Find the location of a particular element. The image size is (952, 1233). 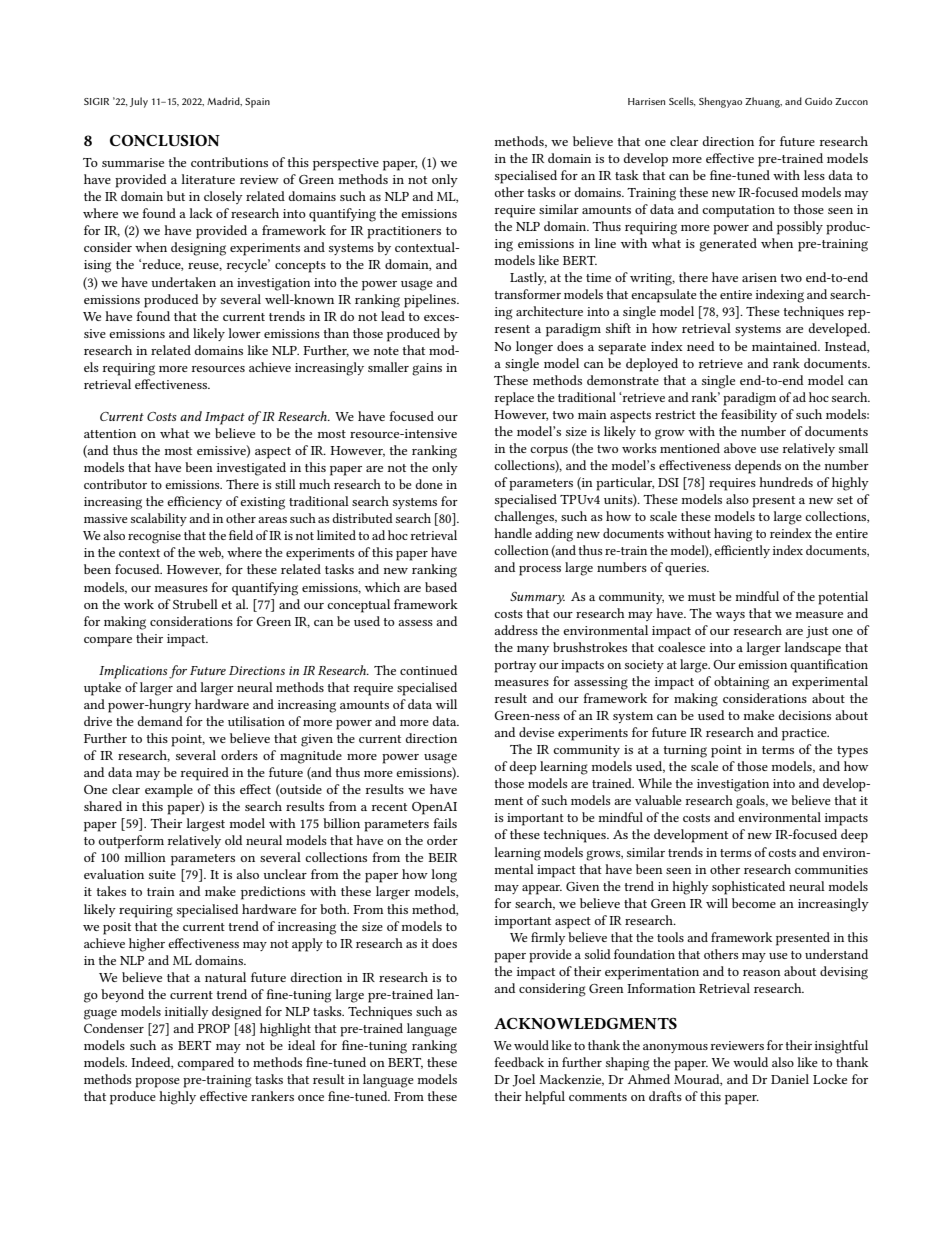

ways is located at coordinates (730, 616).
